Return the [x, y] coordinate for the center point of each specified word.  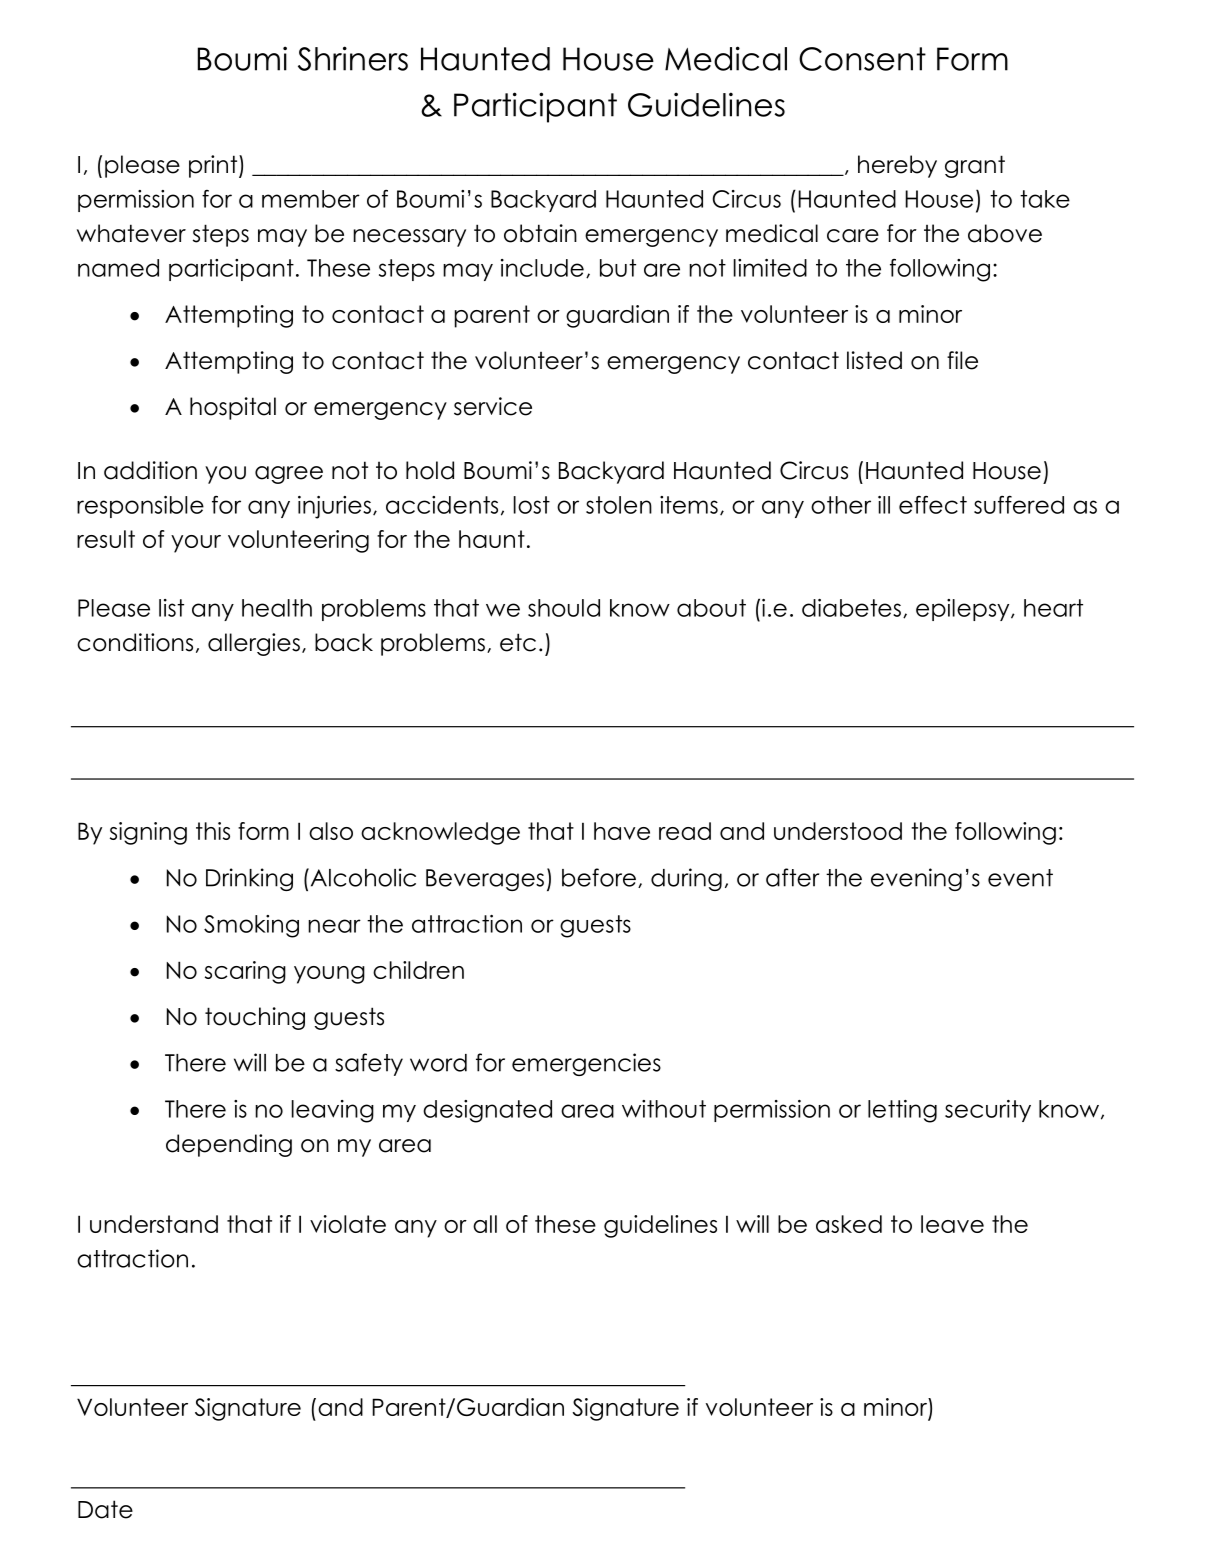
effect [933, 505]
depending [229, 1145]
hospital [233, 408]
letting [902, 1111]
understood [838, 831]
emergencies [586, 1064]
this [213, 831]
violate [348, 1224]
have [622, 831]
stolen [619, 505]
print [213, 166]
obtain [540, 233]
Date [105, 1509]
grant [975, 166]
